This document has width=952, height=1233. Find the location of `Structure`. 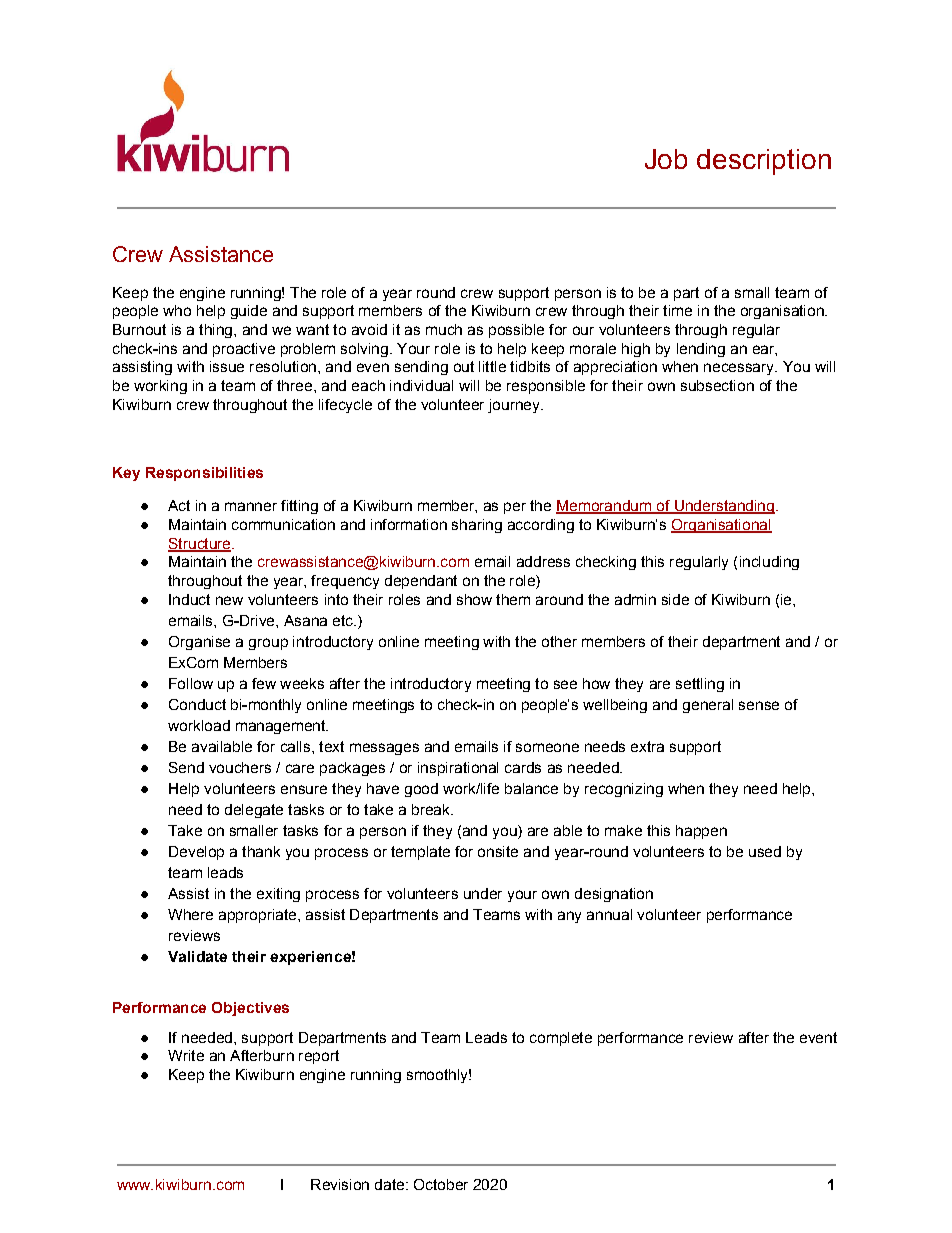

Structure is located at coordinates (200, 544).
